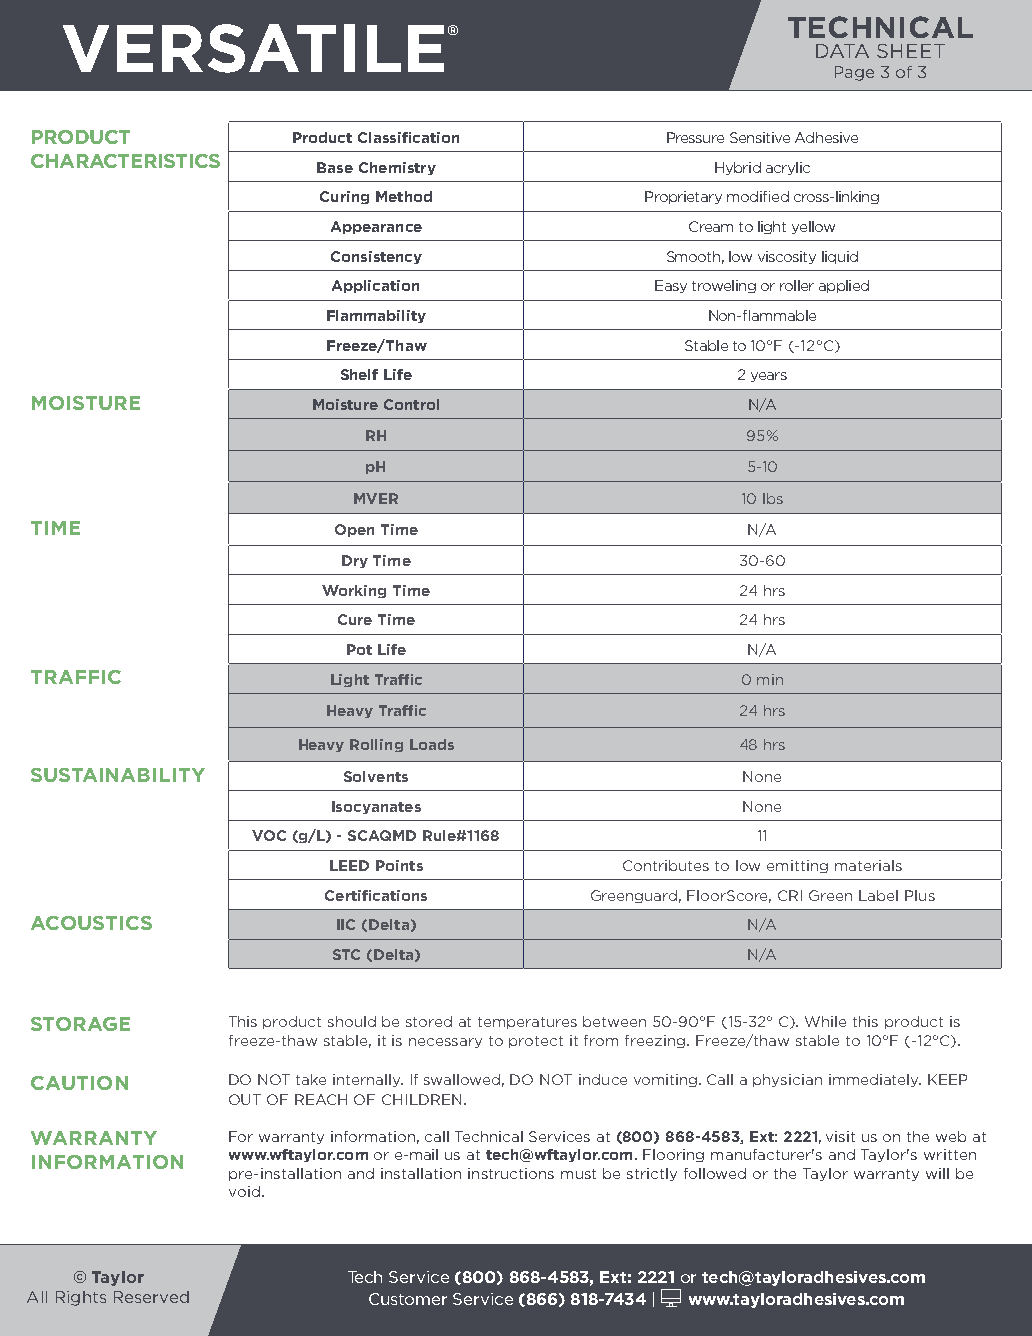 Image resolution: width=1032 pixels, height=1336 pixels. What do you see at coordinates (408, 1299) in the screenshot?
I see `Customer` at bounding box center [408, 1299].
